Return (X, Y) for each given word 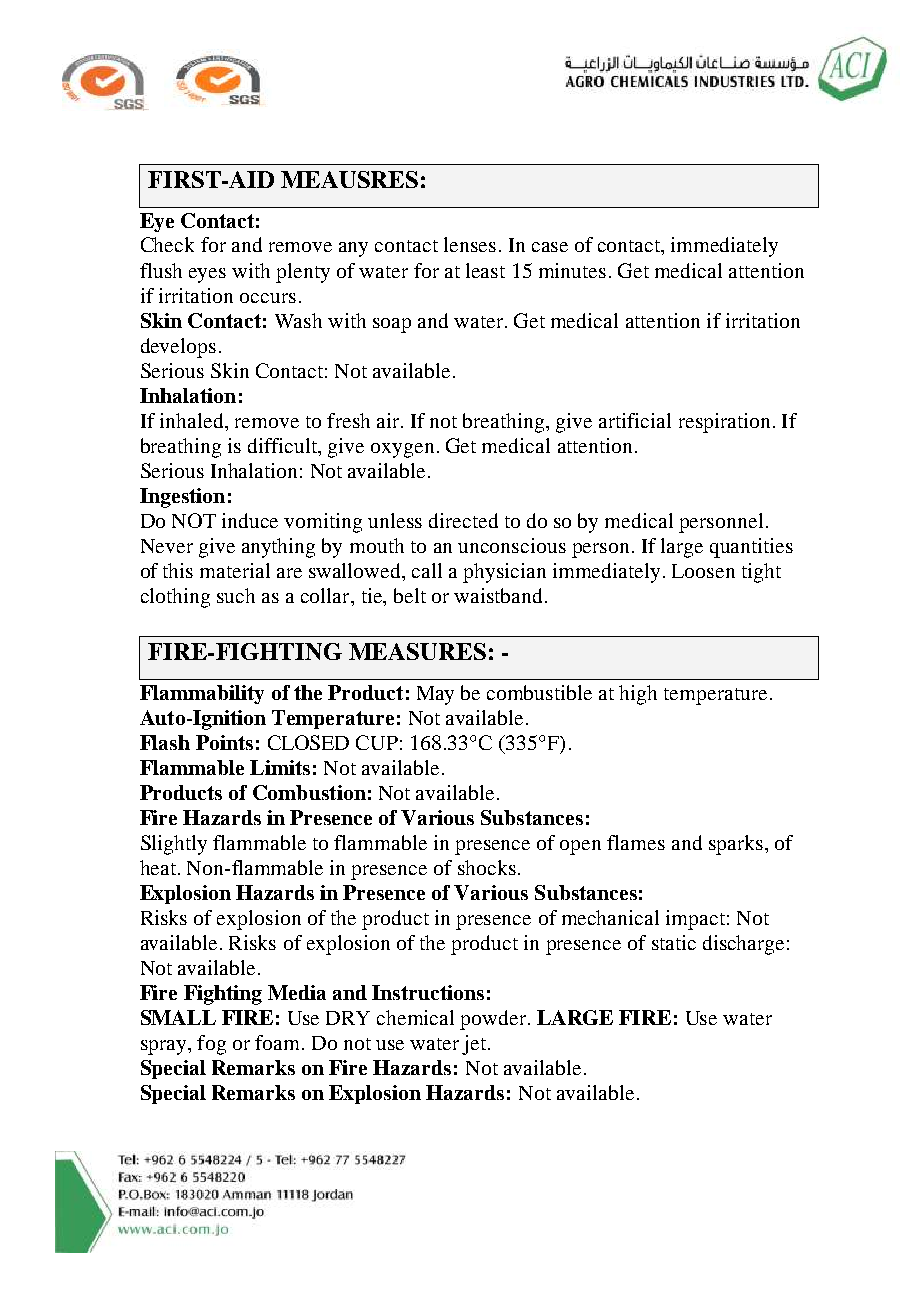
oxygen (402, 450)
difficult (284, 445)
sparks (736, 845)
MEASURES (417, 651)
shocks (487, 867)
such (236, 595)
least (485, 270)
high (638, 695)
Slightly (174, 845)
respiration (724, 423)
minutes (572, 270)
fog (211, 1045)
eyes (207, 275)
